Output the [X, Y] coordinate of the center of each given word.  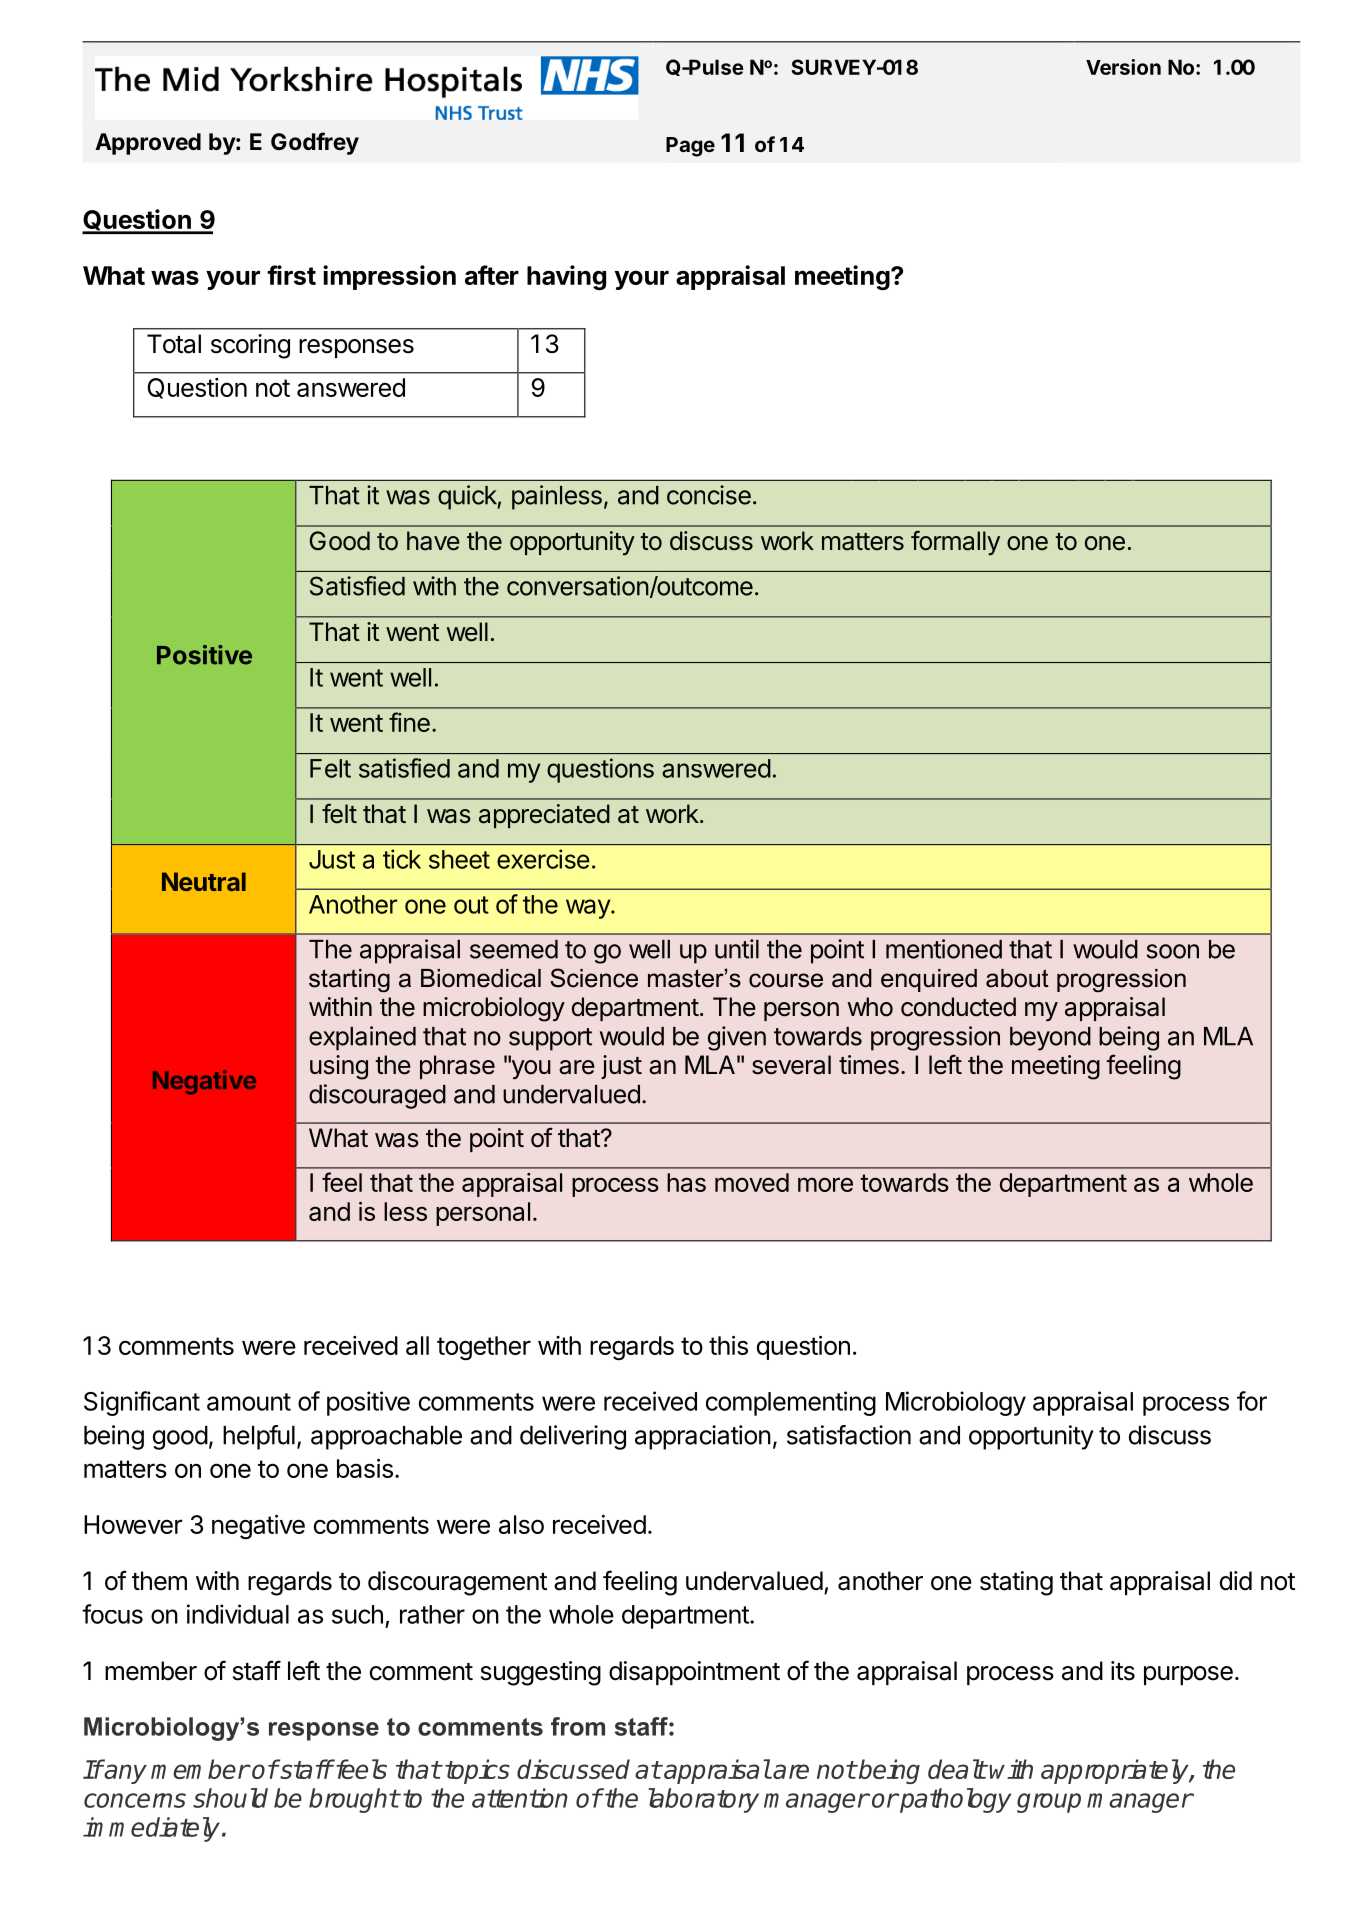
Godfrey [315, 143]
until [737, 949]
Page [690, 147]
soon [1173, 951]
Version [1123, 67]
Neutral [204, 881]
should [230, 1798]
